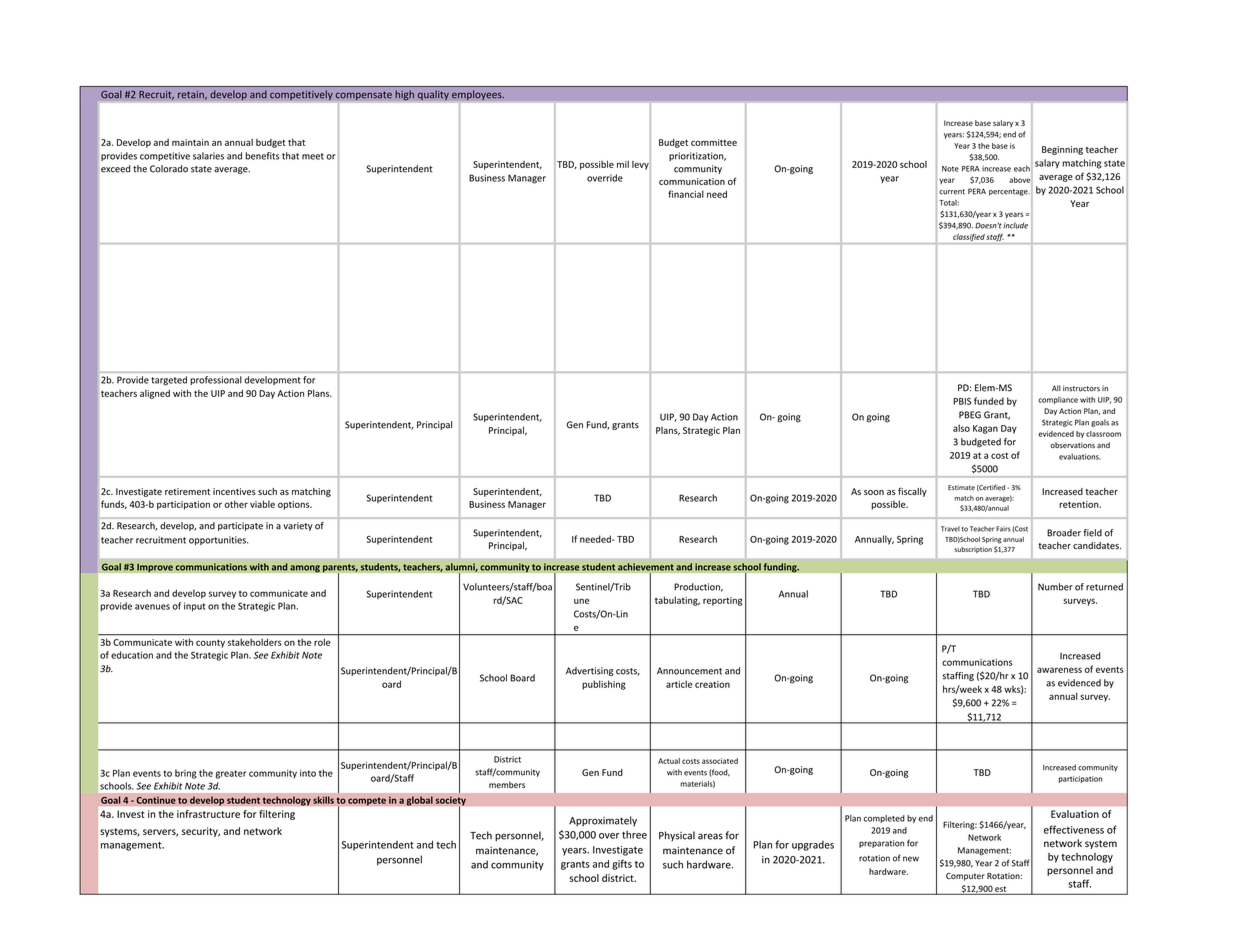  Describe the element at coordinates (190, 142) in the screenshot. I see `maintain` at that location.
